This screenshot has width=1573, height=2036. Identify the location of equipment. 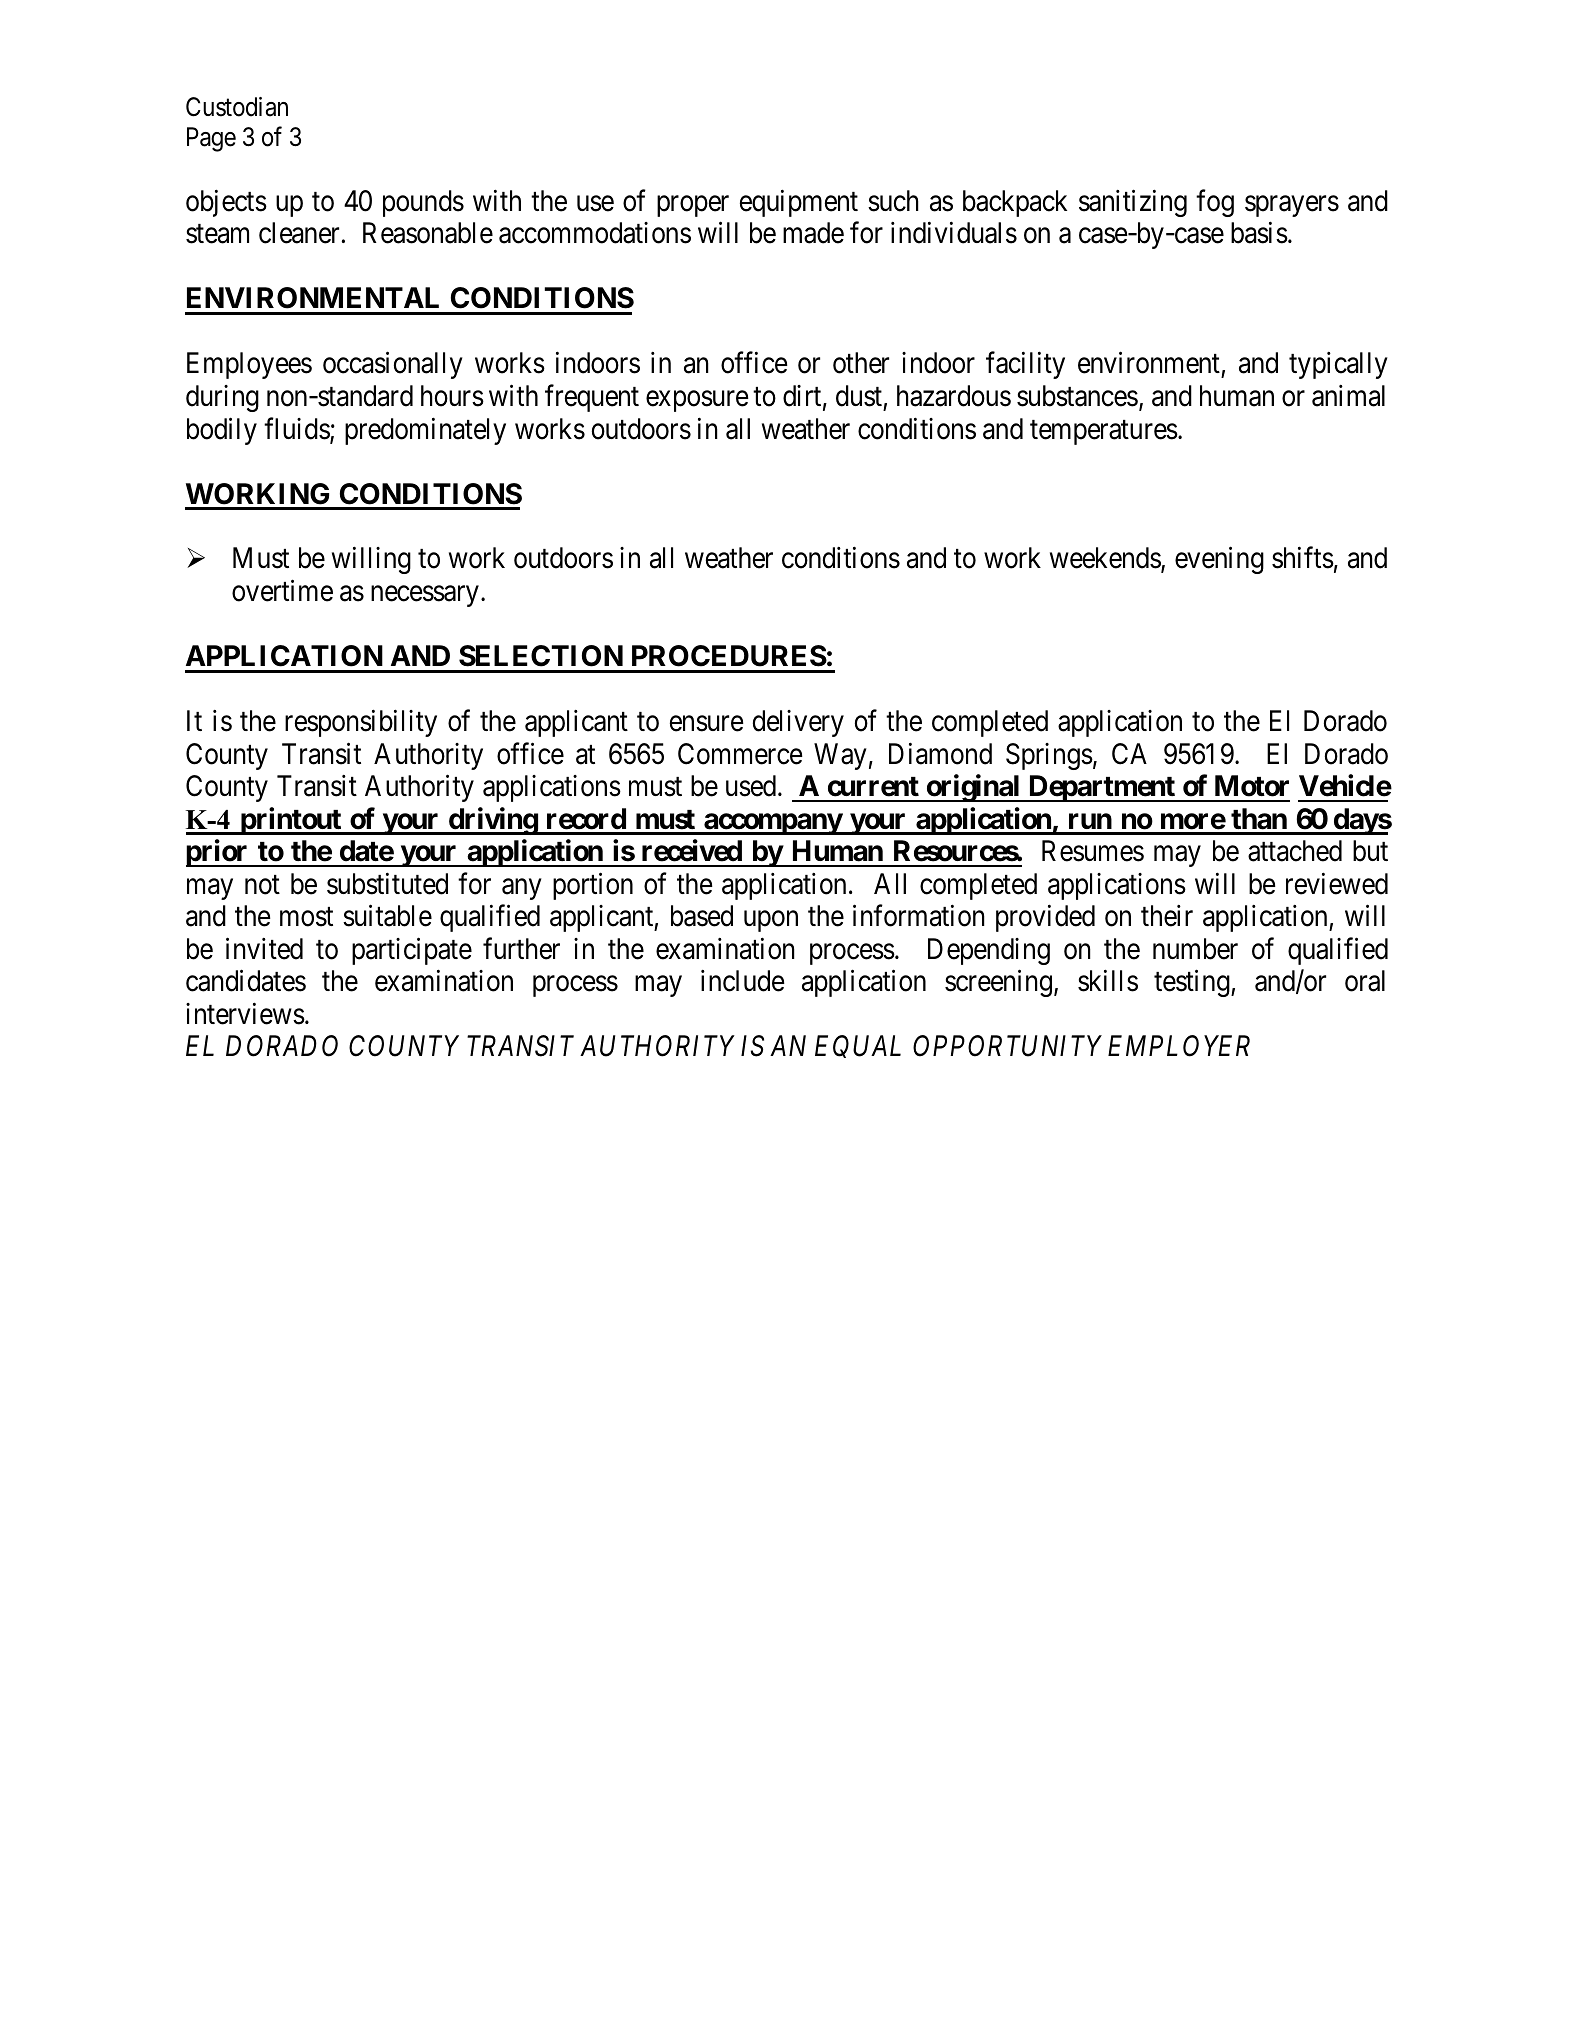
(799, 203).
